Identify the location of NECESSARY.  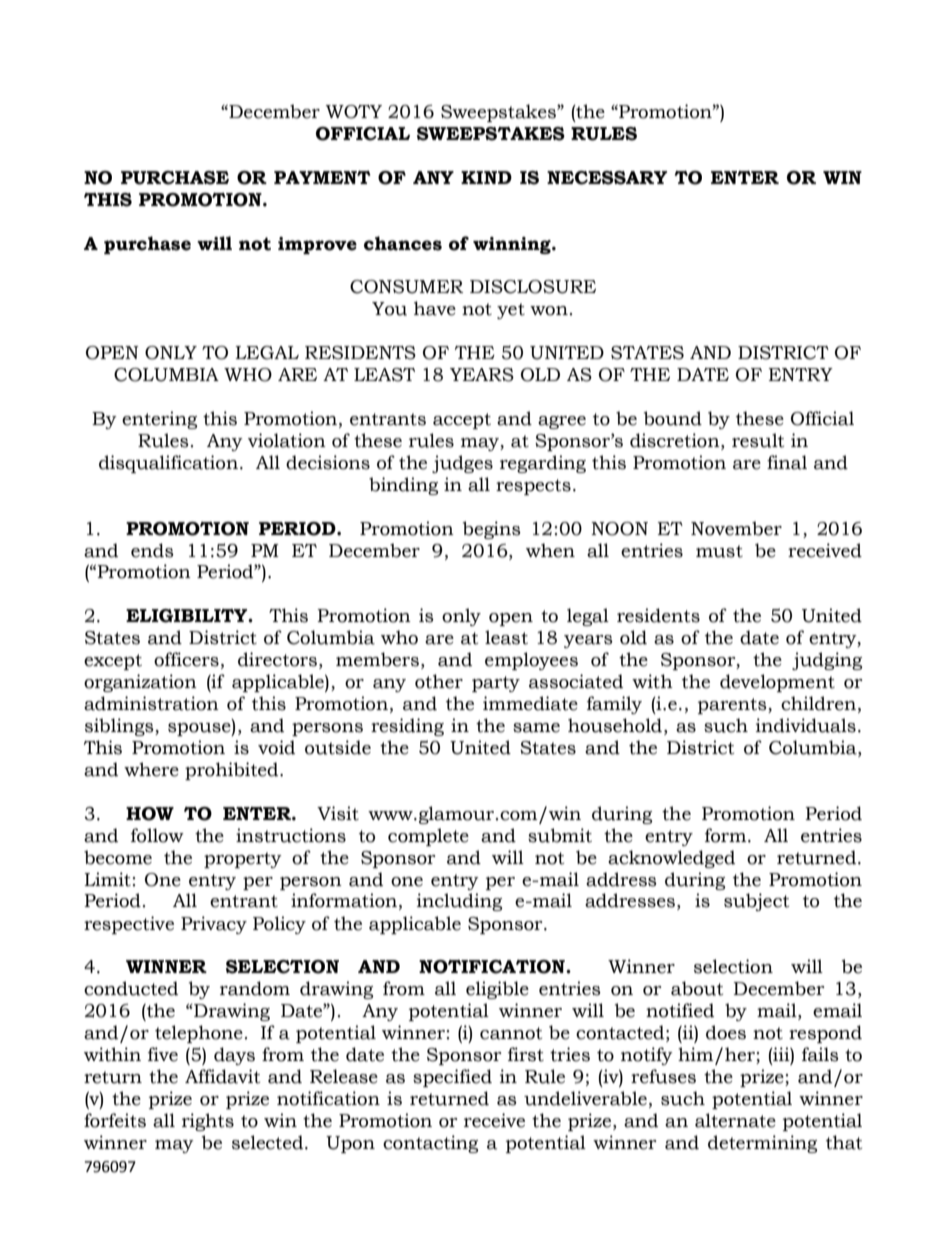
(607, 178).
